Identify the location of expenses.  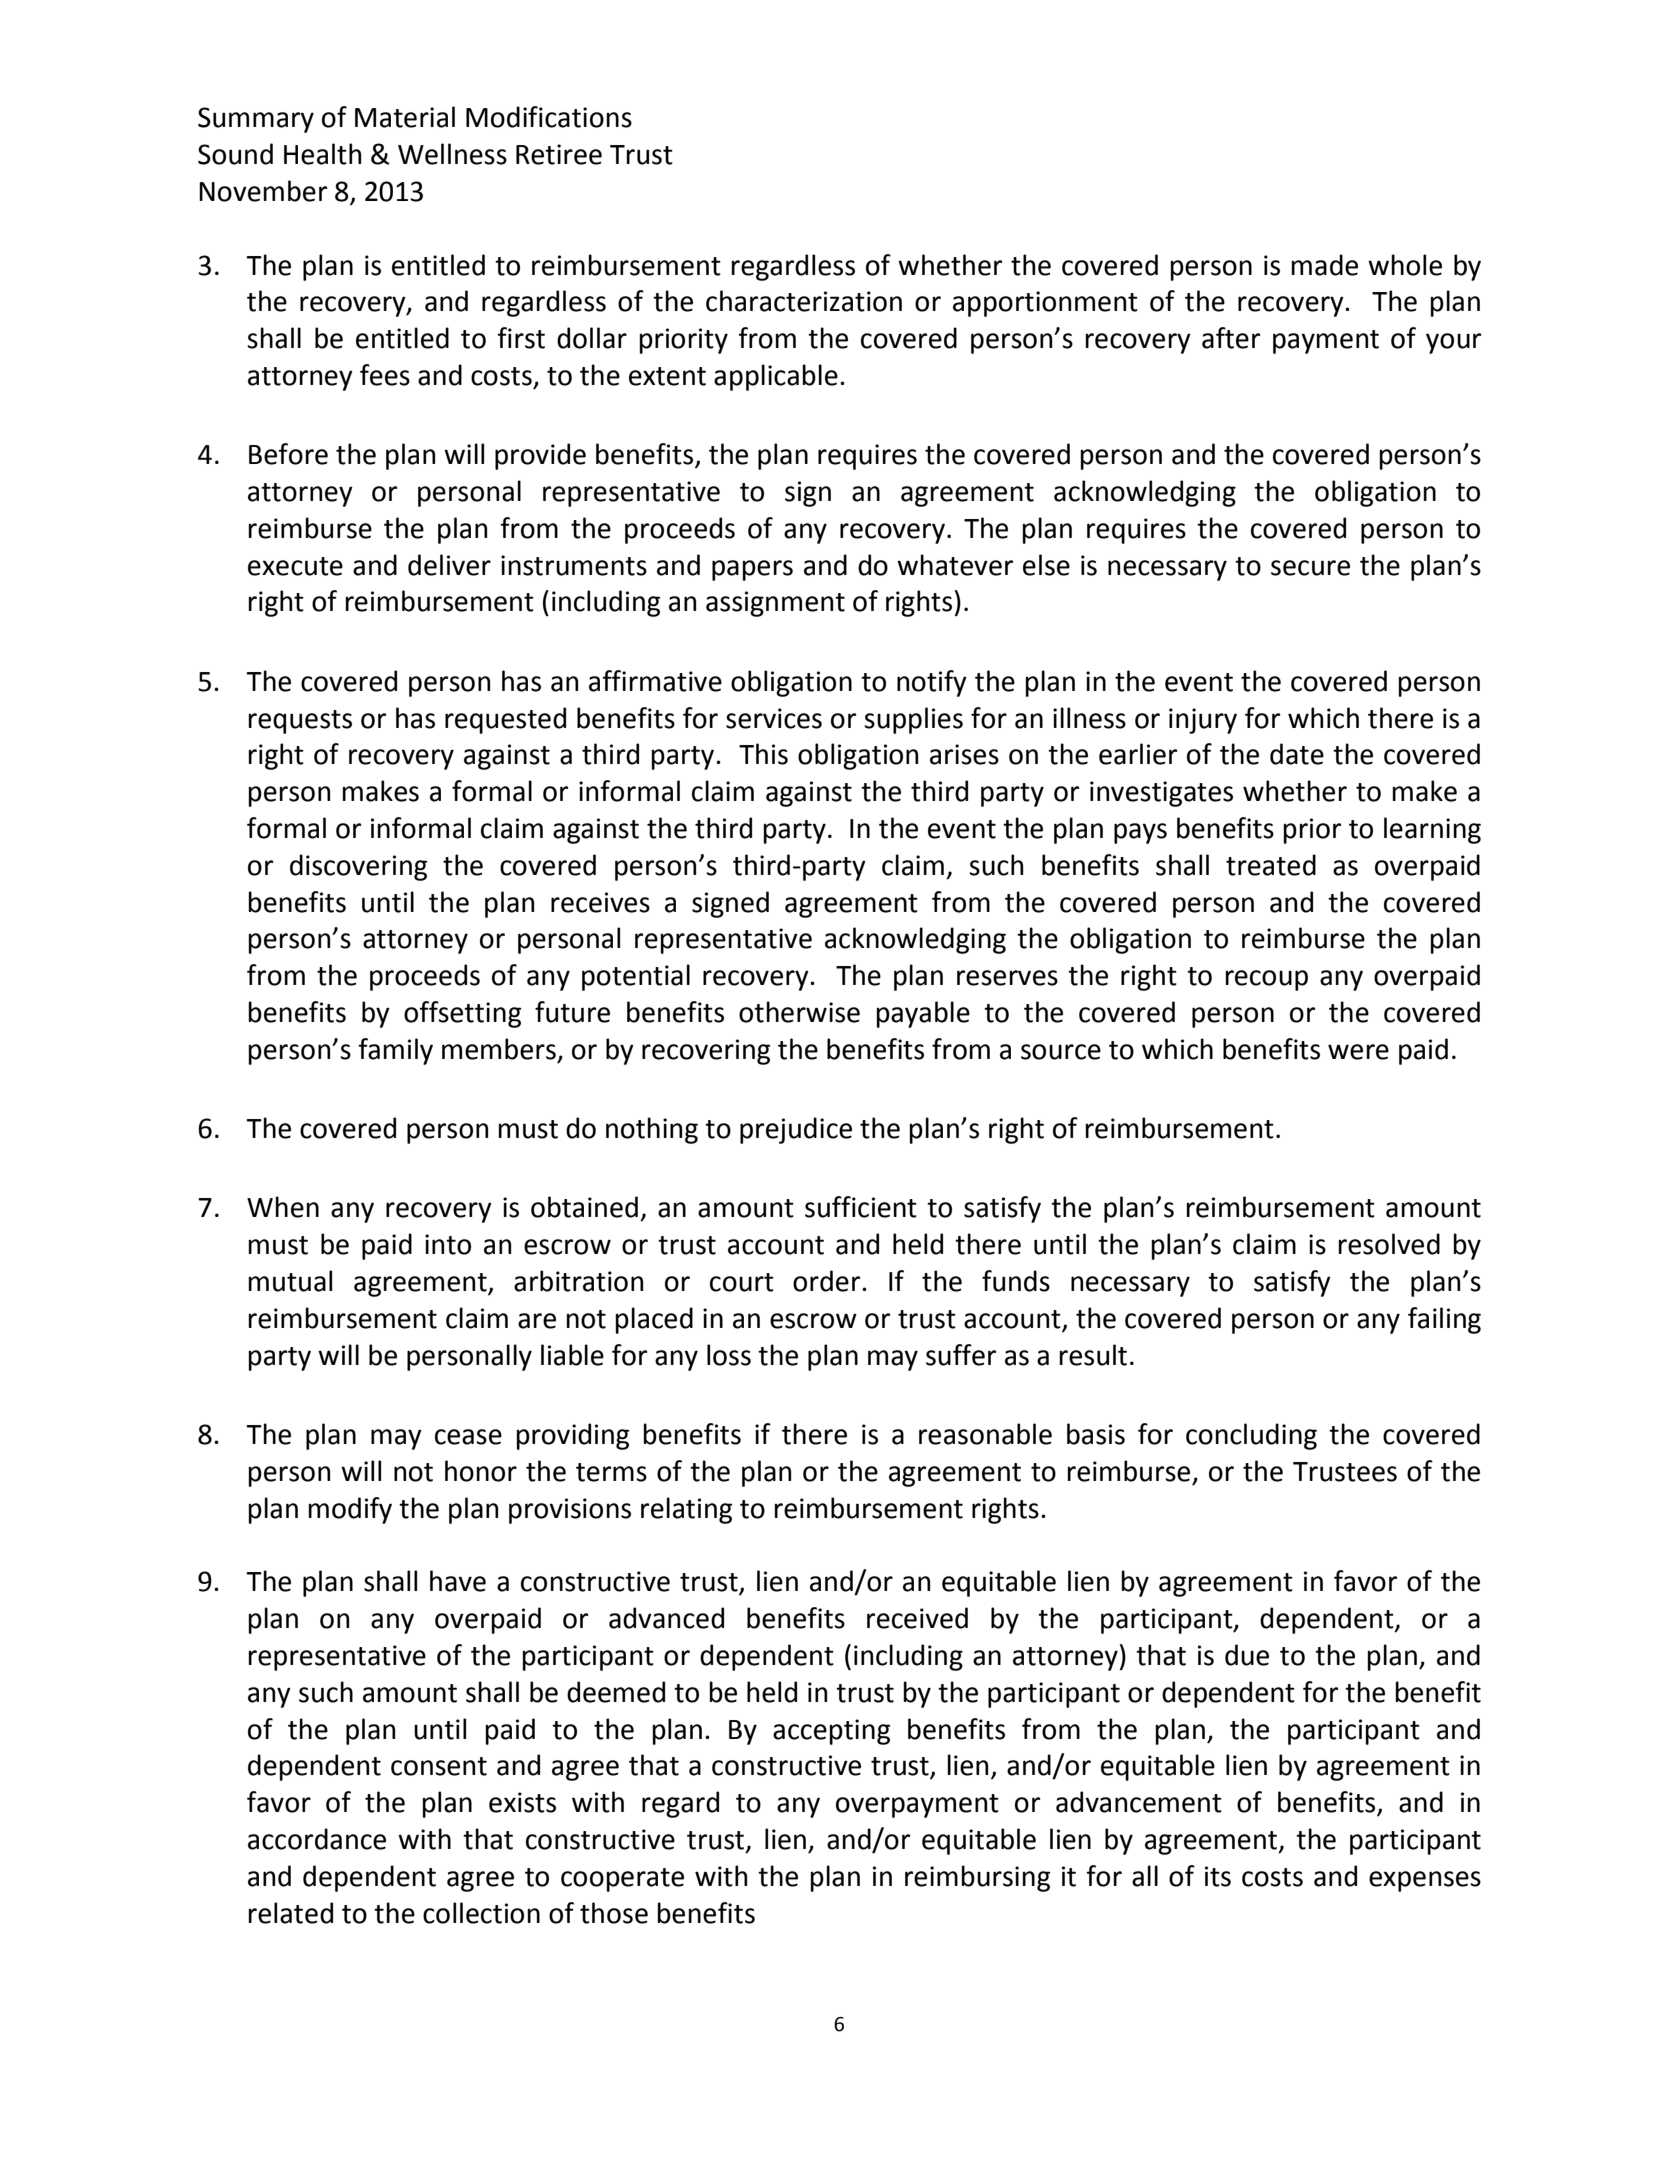
(1425, 1881).
